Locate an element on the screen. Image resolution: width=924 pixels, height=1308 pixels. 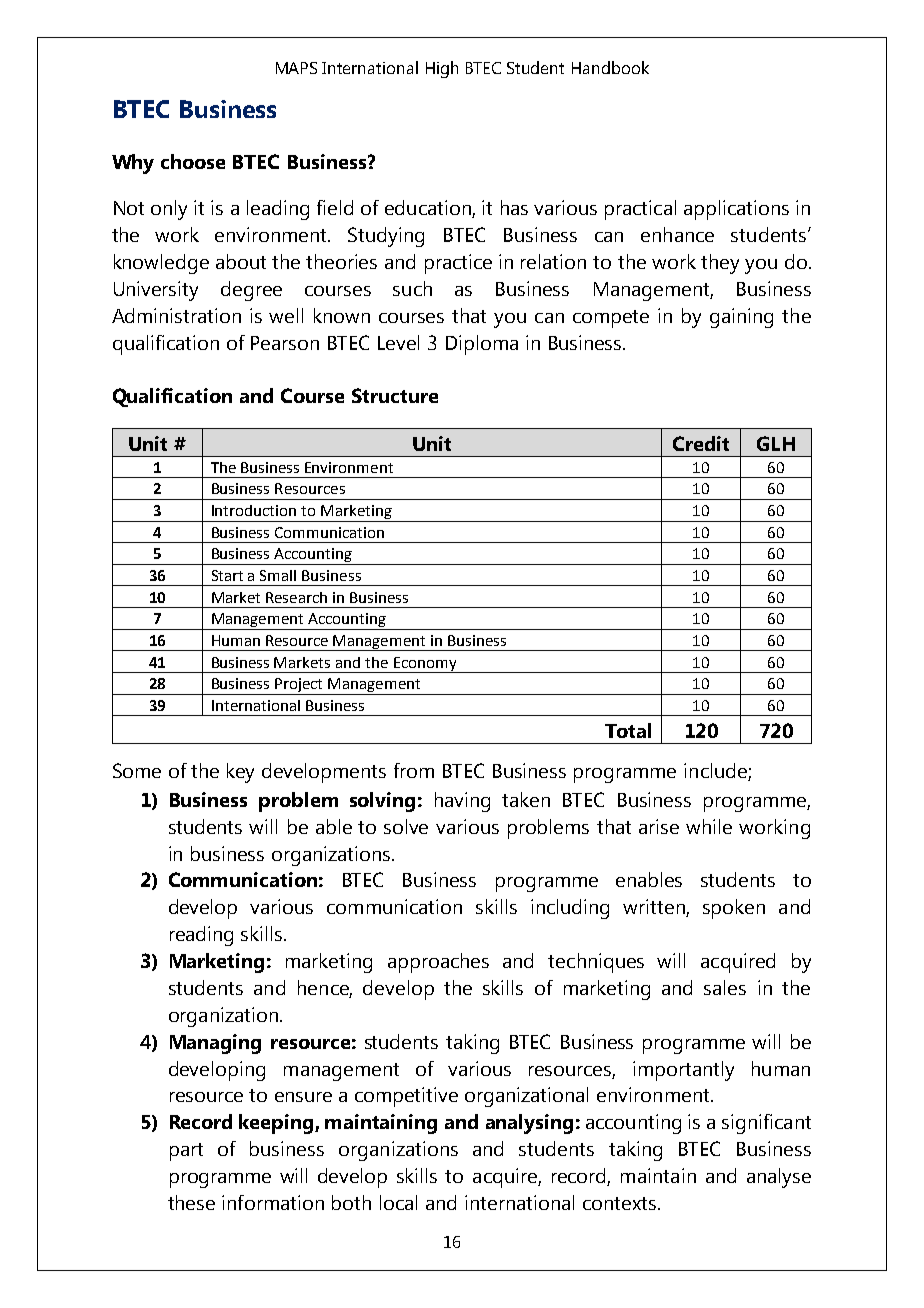
choose is located at coordinates (193, 161).
